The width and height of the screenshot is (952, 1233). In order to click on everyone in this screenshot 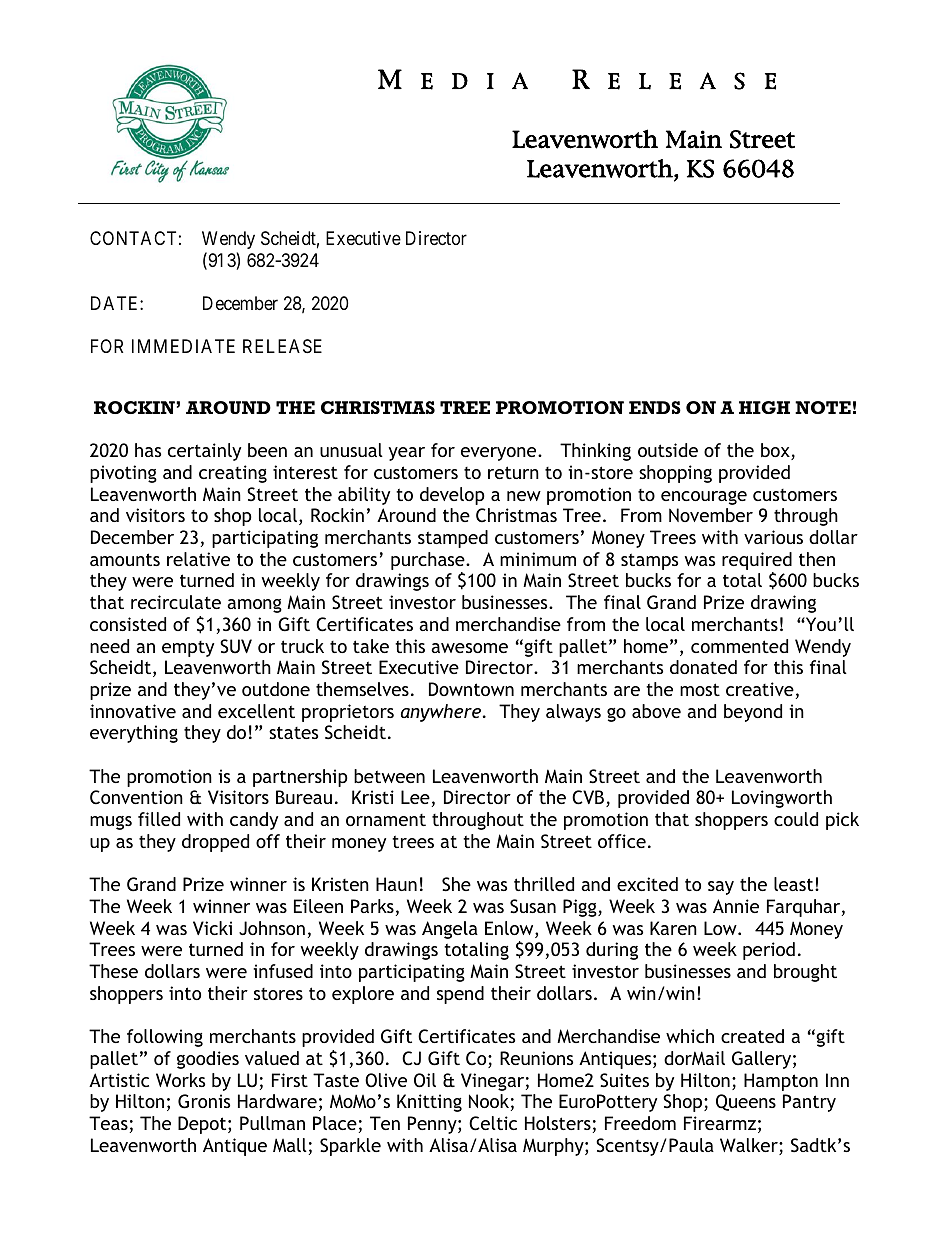, I will do `click(500, 454)`.
